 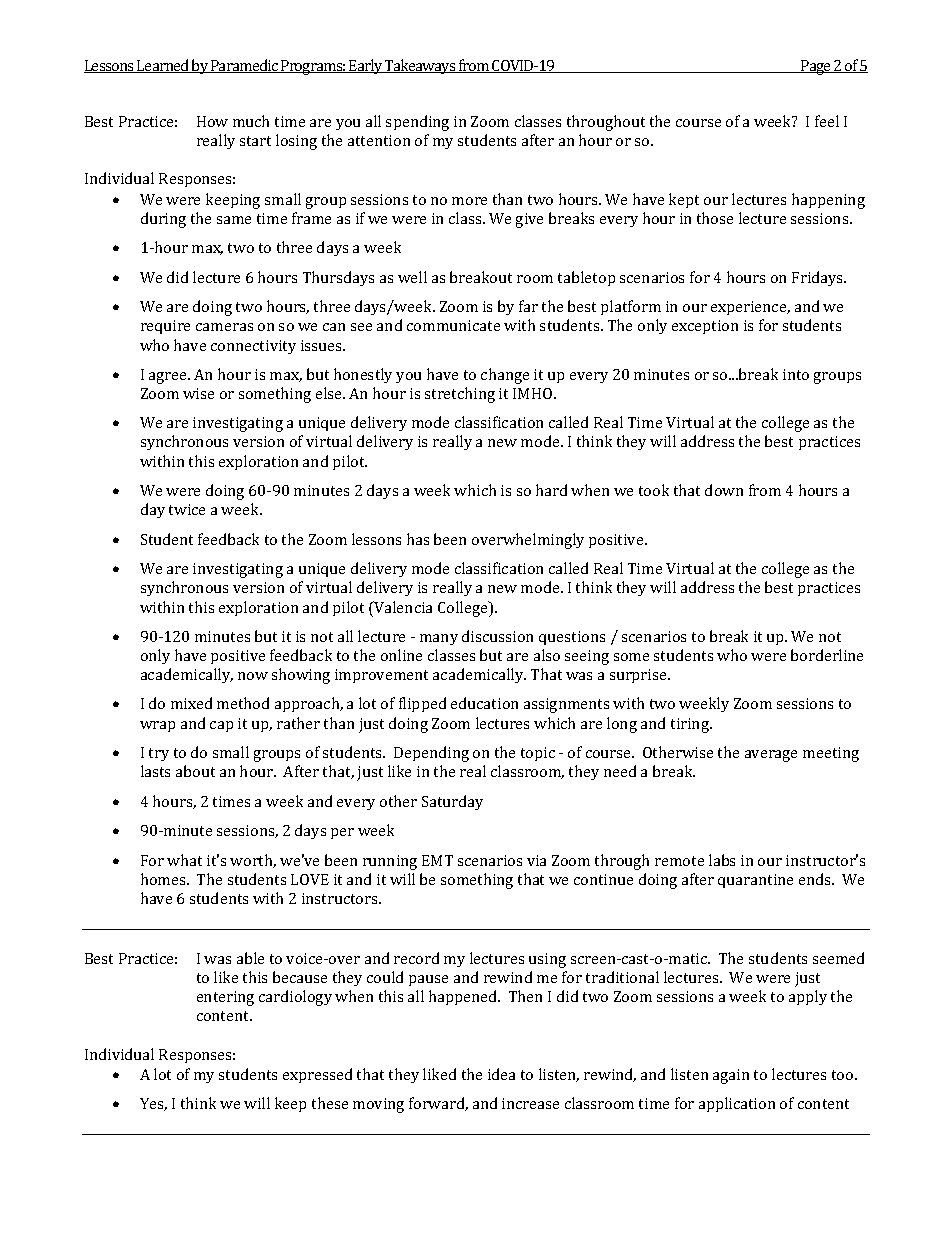 What do you see at coordinates (816, 67) in the screenshot?
I see `Page` at bounding box center [816, 67].
